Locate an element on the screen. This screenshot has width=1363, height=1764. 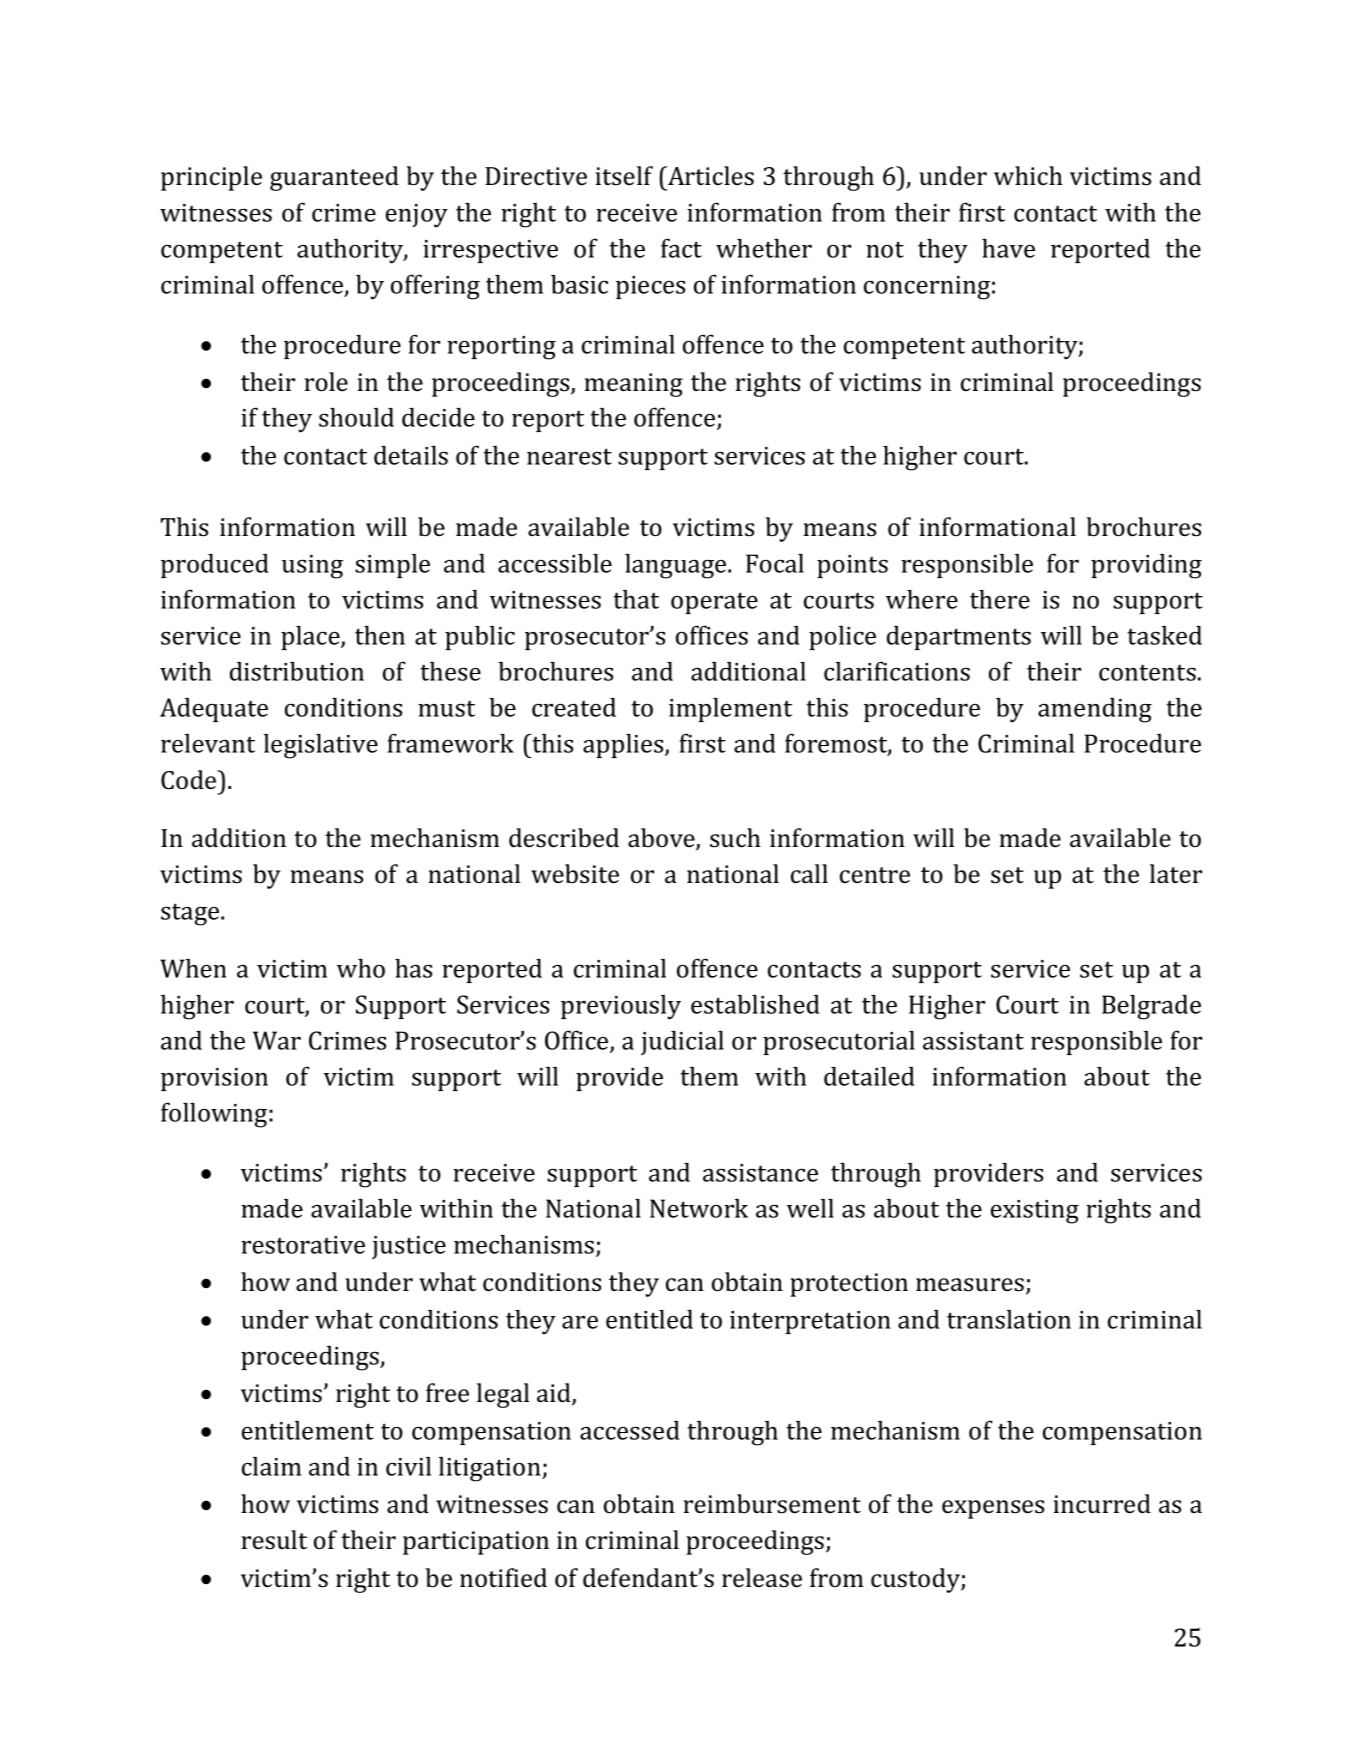
operate is located at coordinates (714, 603).
